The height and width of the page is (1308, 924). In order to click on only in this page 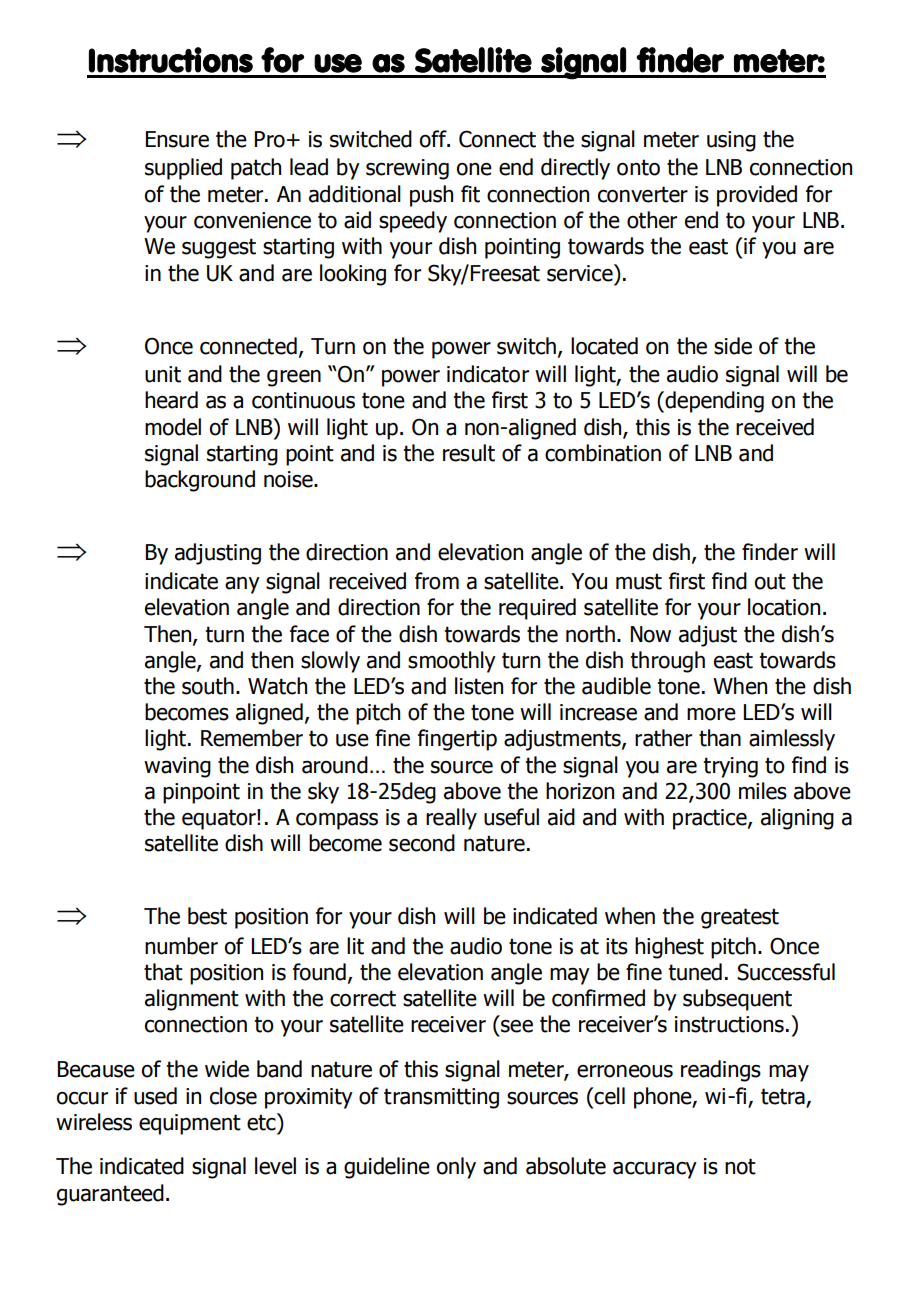, I will do `click(456, 1168)`.
